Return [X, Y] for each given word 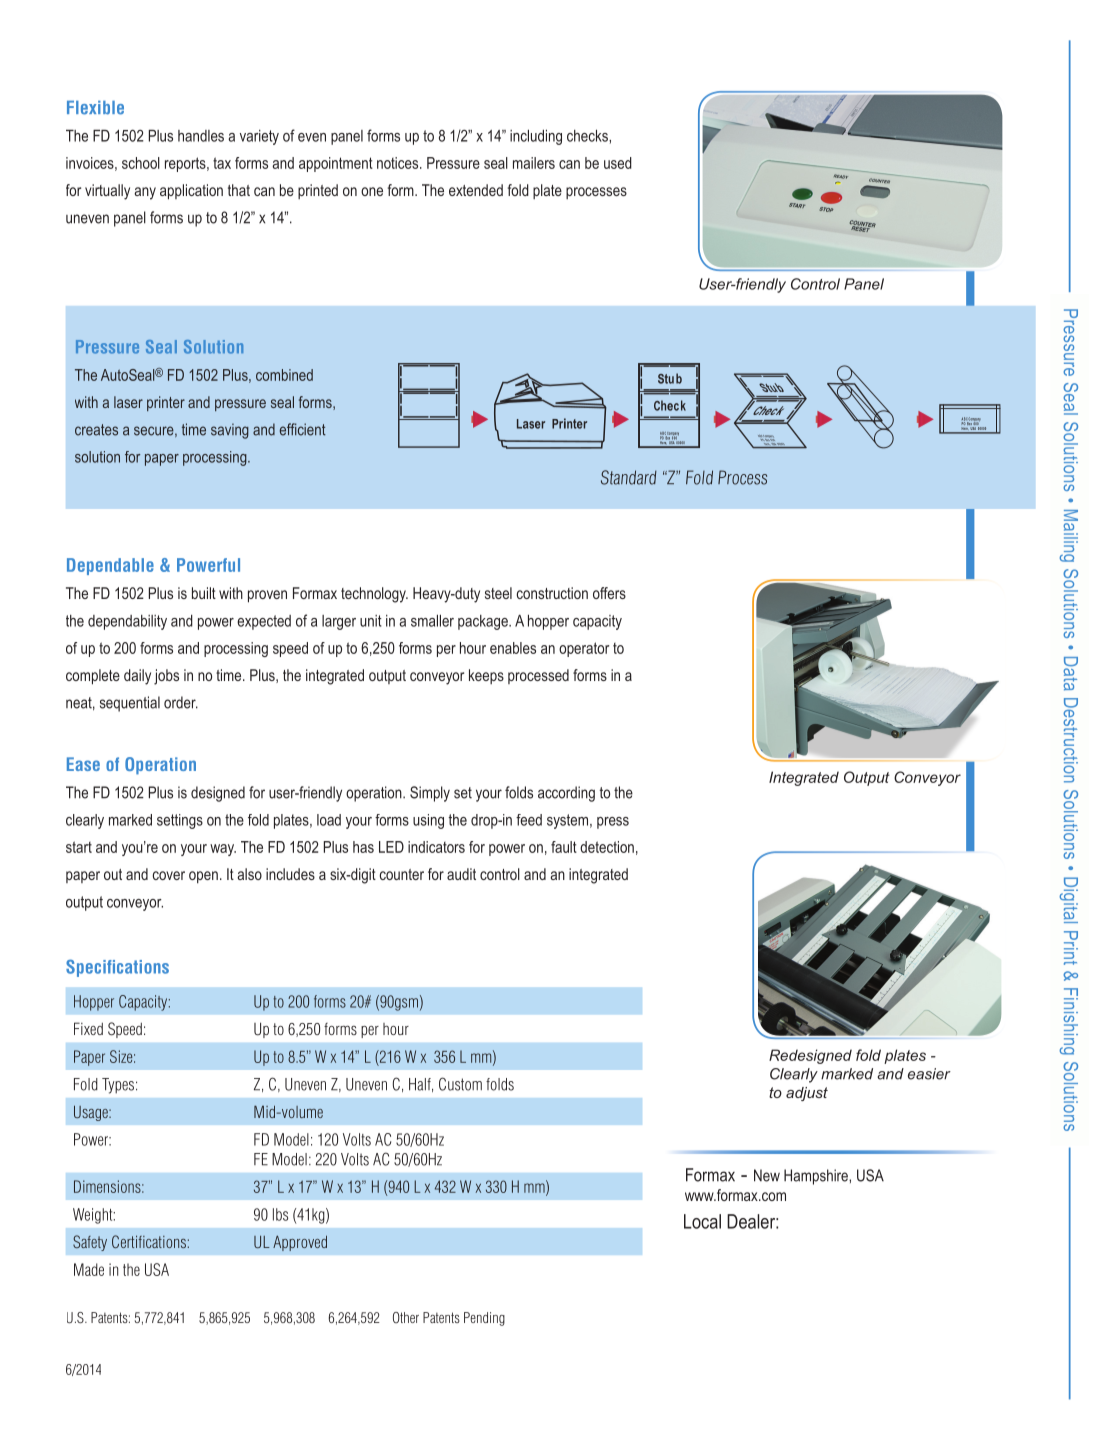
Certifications [149, 1241]
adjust [807, 1094]
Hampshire [817, 1177]
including [536, 137]
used [618, 163]
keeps [486, 676]
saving [230, 431]
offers [609, 593]
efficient [303, 429]
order [181, 702]
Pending [484, 1319]
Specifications [117, 968]
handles [201, 136]
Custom [460, 1084]
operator [584, 649]
